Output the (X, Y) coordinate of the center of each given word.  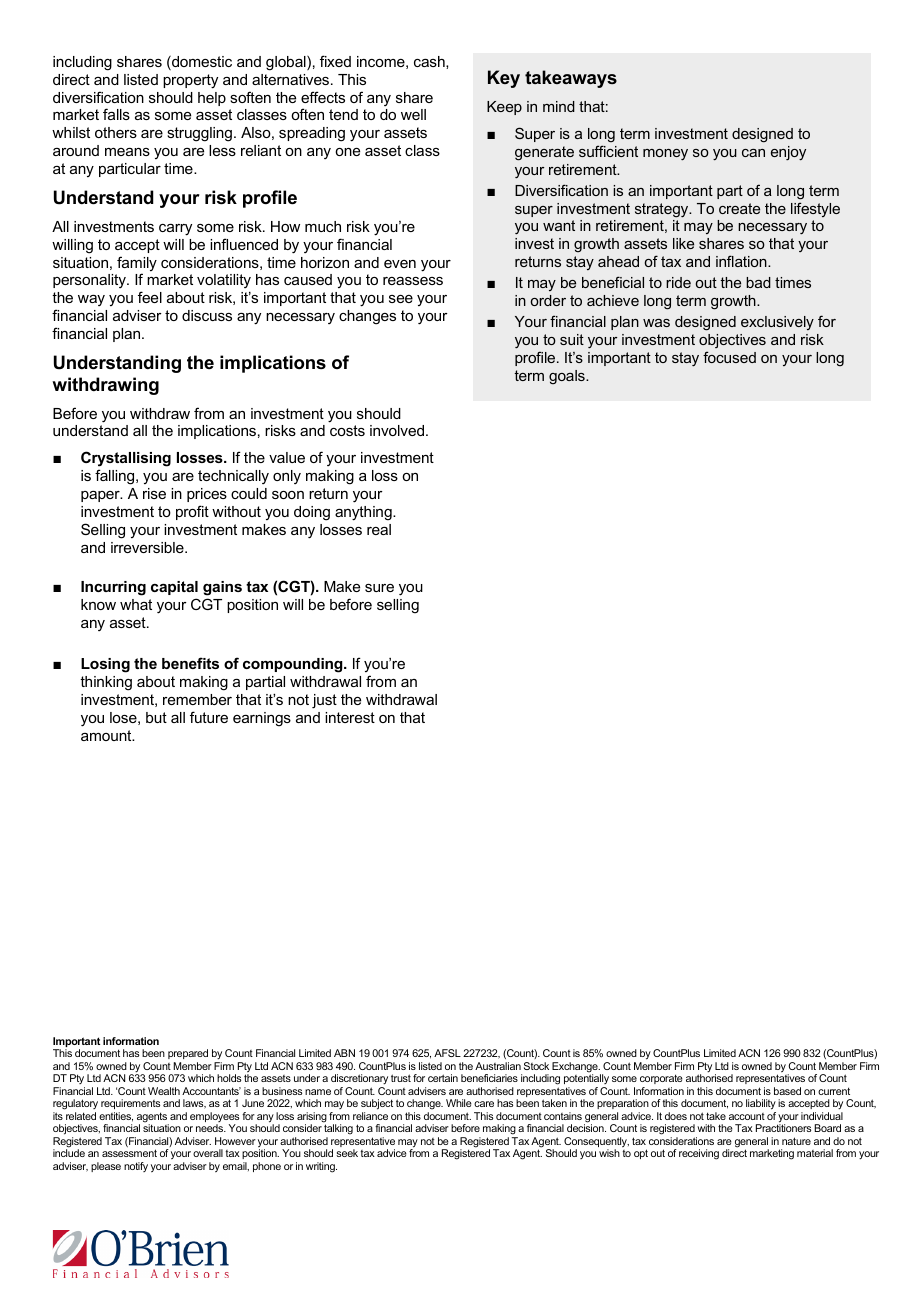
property (190, 81)
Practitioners (783, 1128)
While (459, 1103)
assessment (129, 1153)
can (753, 153)
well (413, 114)
